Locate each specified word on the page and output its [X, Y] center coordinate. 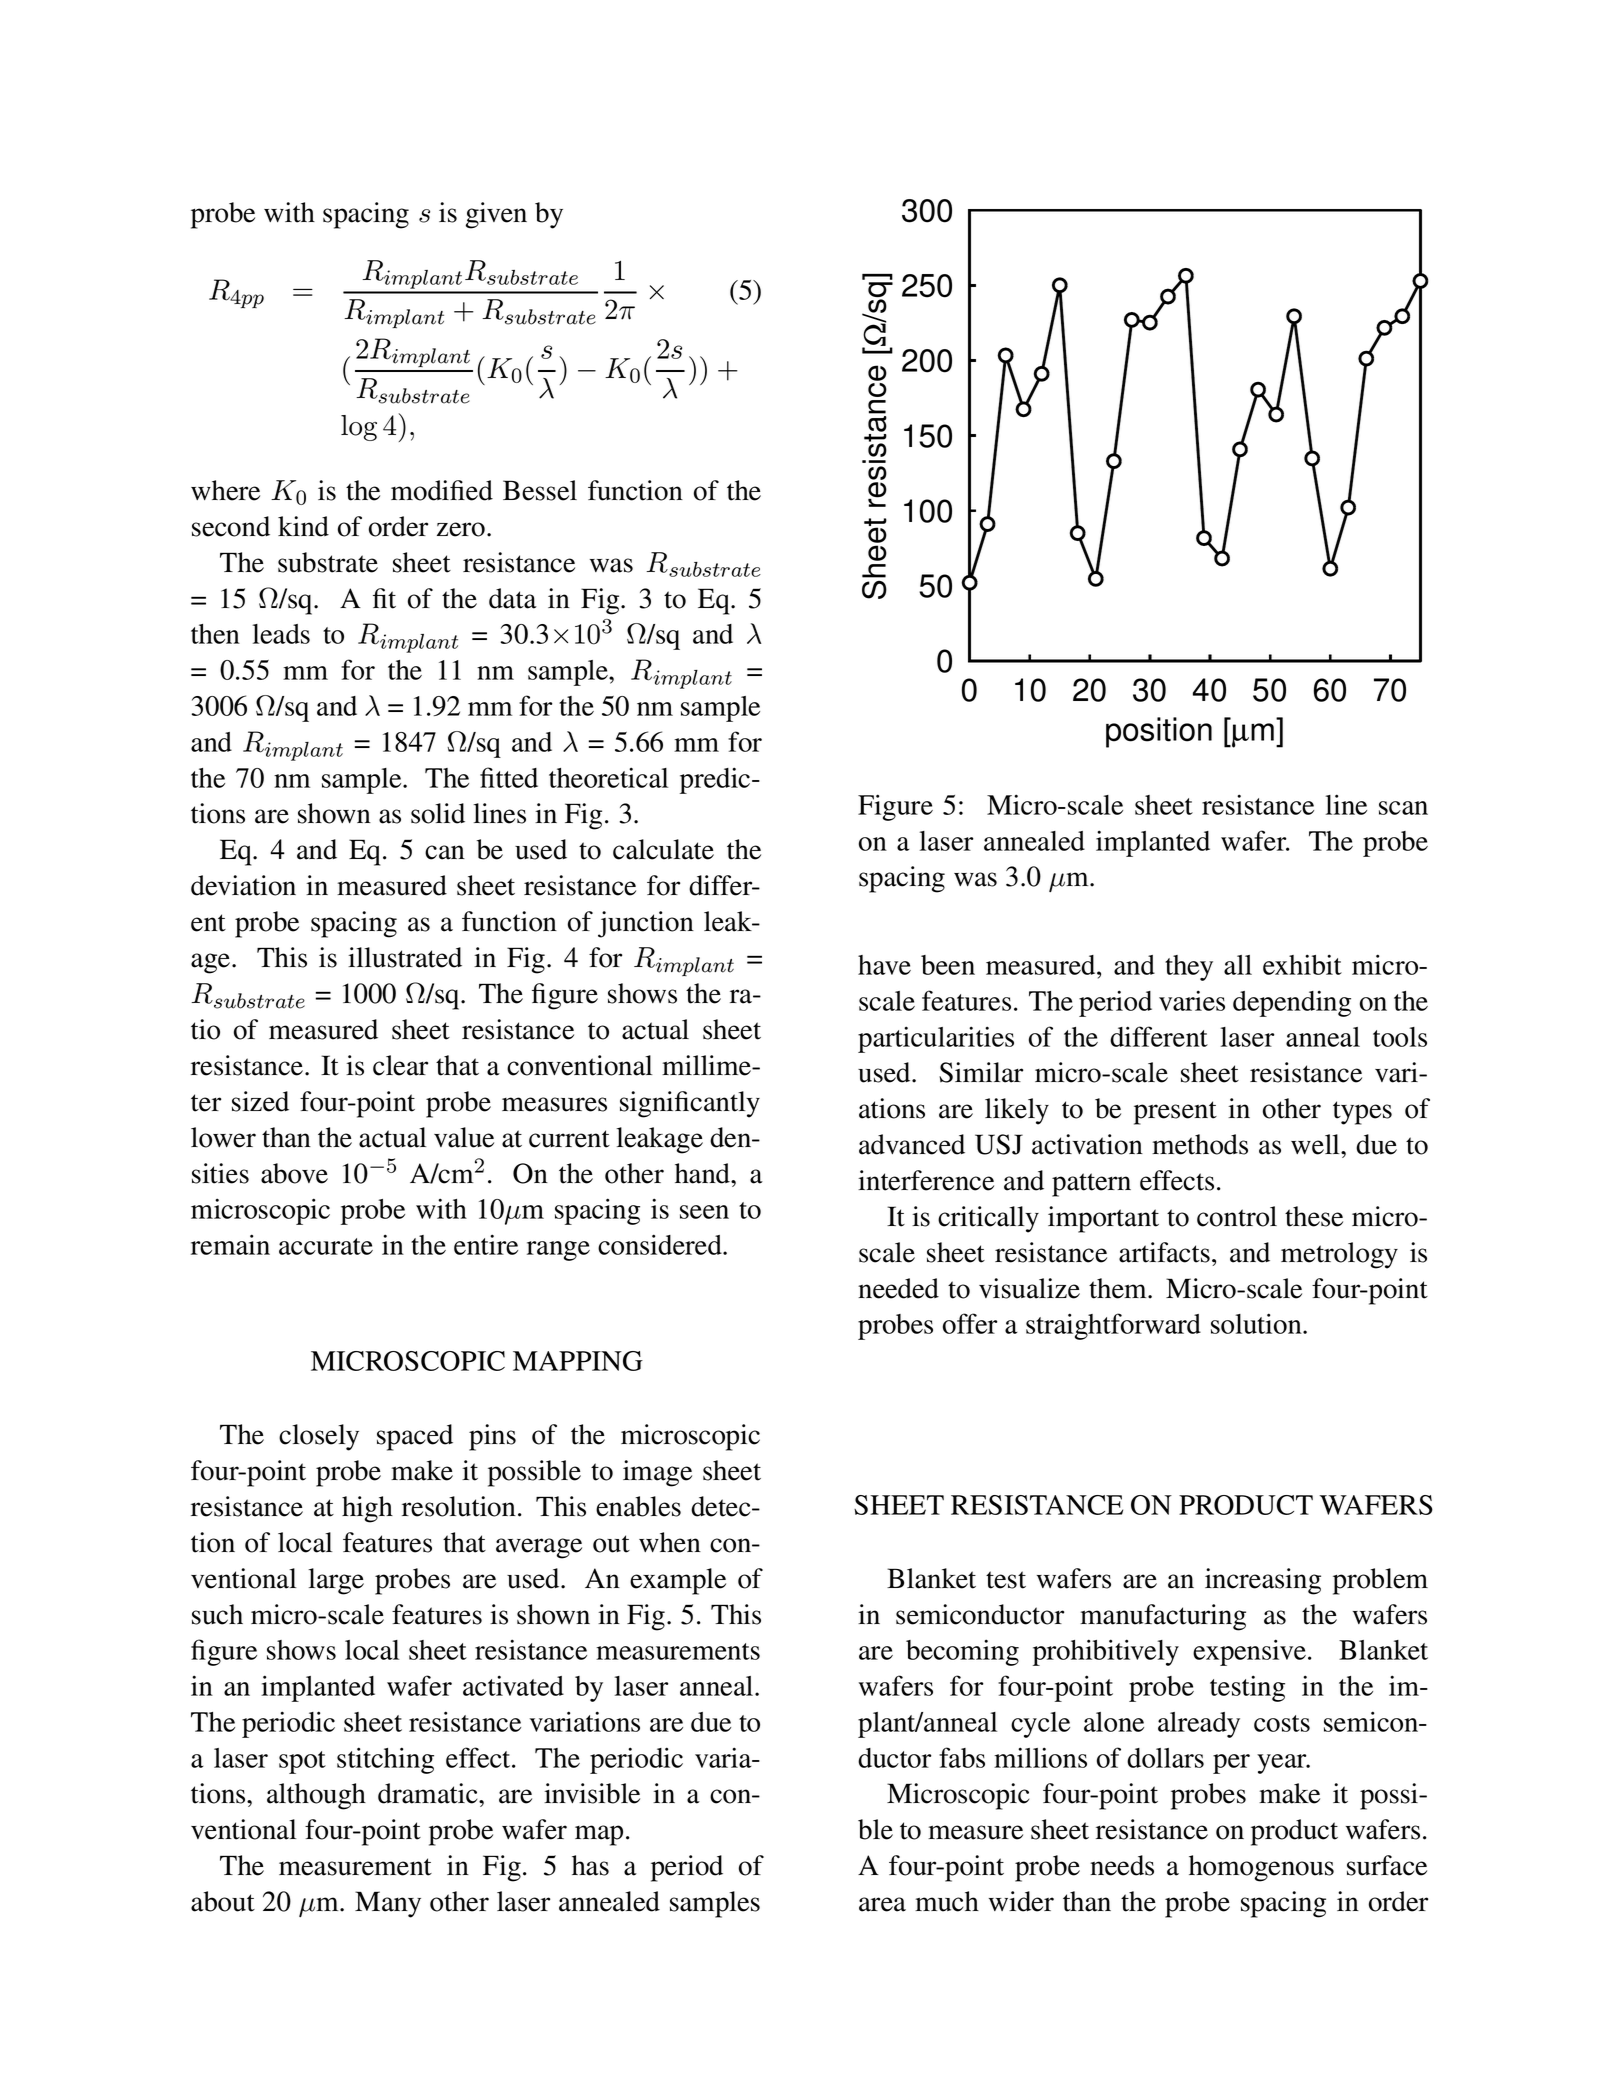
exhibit [1302, 964]
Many [388, 1904]
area [882, 1904]
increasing [1263, 1581]
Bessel [540, 490]
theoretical [608, 777]
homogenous [1261, 1868]
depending [1292, 1003]
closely [319, 1437]
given [496, 215]
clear [400, 1065]
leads [281, 634]
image [657, 1473]
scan [1403, 808]
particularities [936, 1039]
